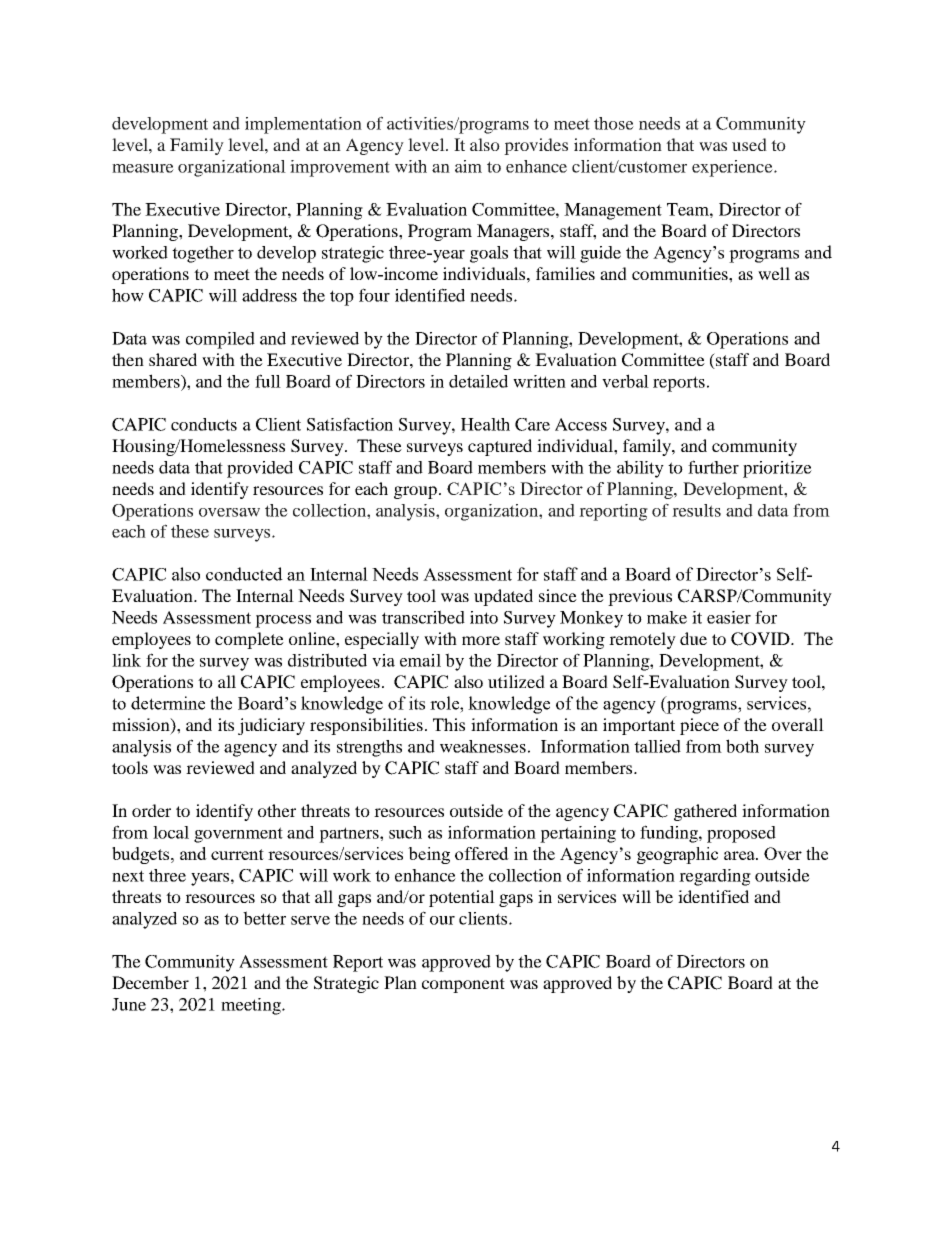 Image resolution: width=952 pixels, height=1233 pixels. I want to click on further, so click(713, 467).
